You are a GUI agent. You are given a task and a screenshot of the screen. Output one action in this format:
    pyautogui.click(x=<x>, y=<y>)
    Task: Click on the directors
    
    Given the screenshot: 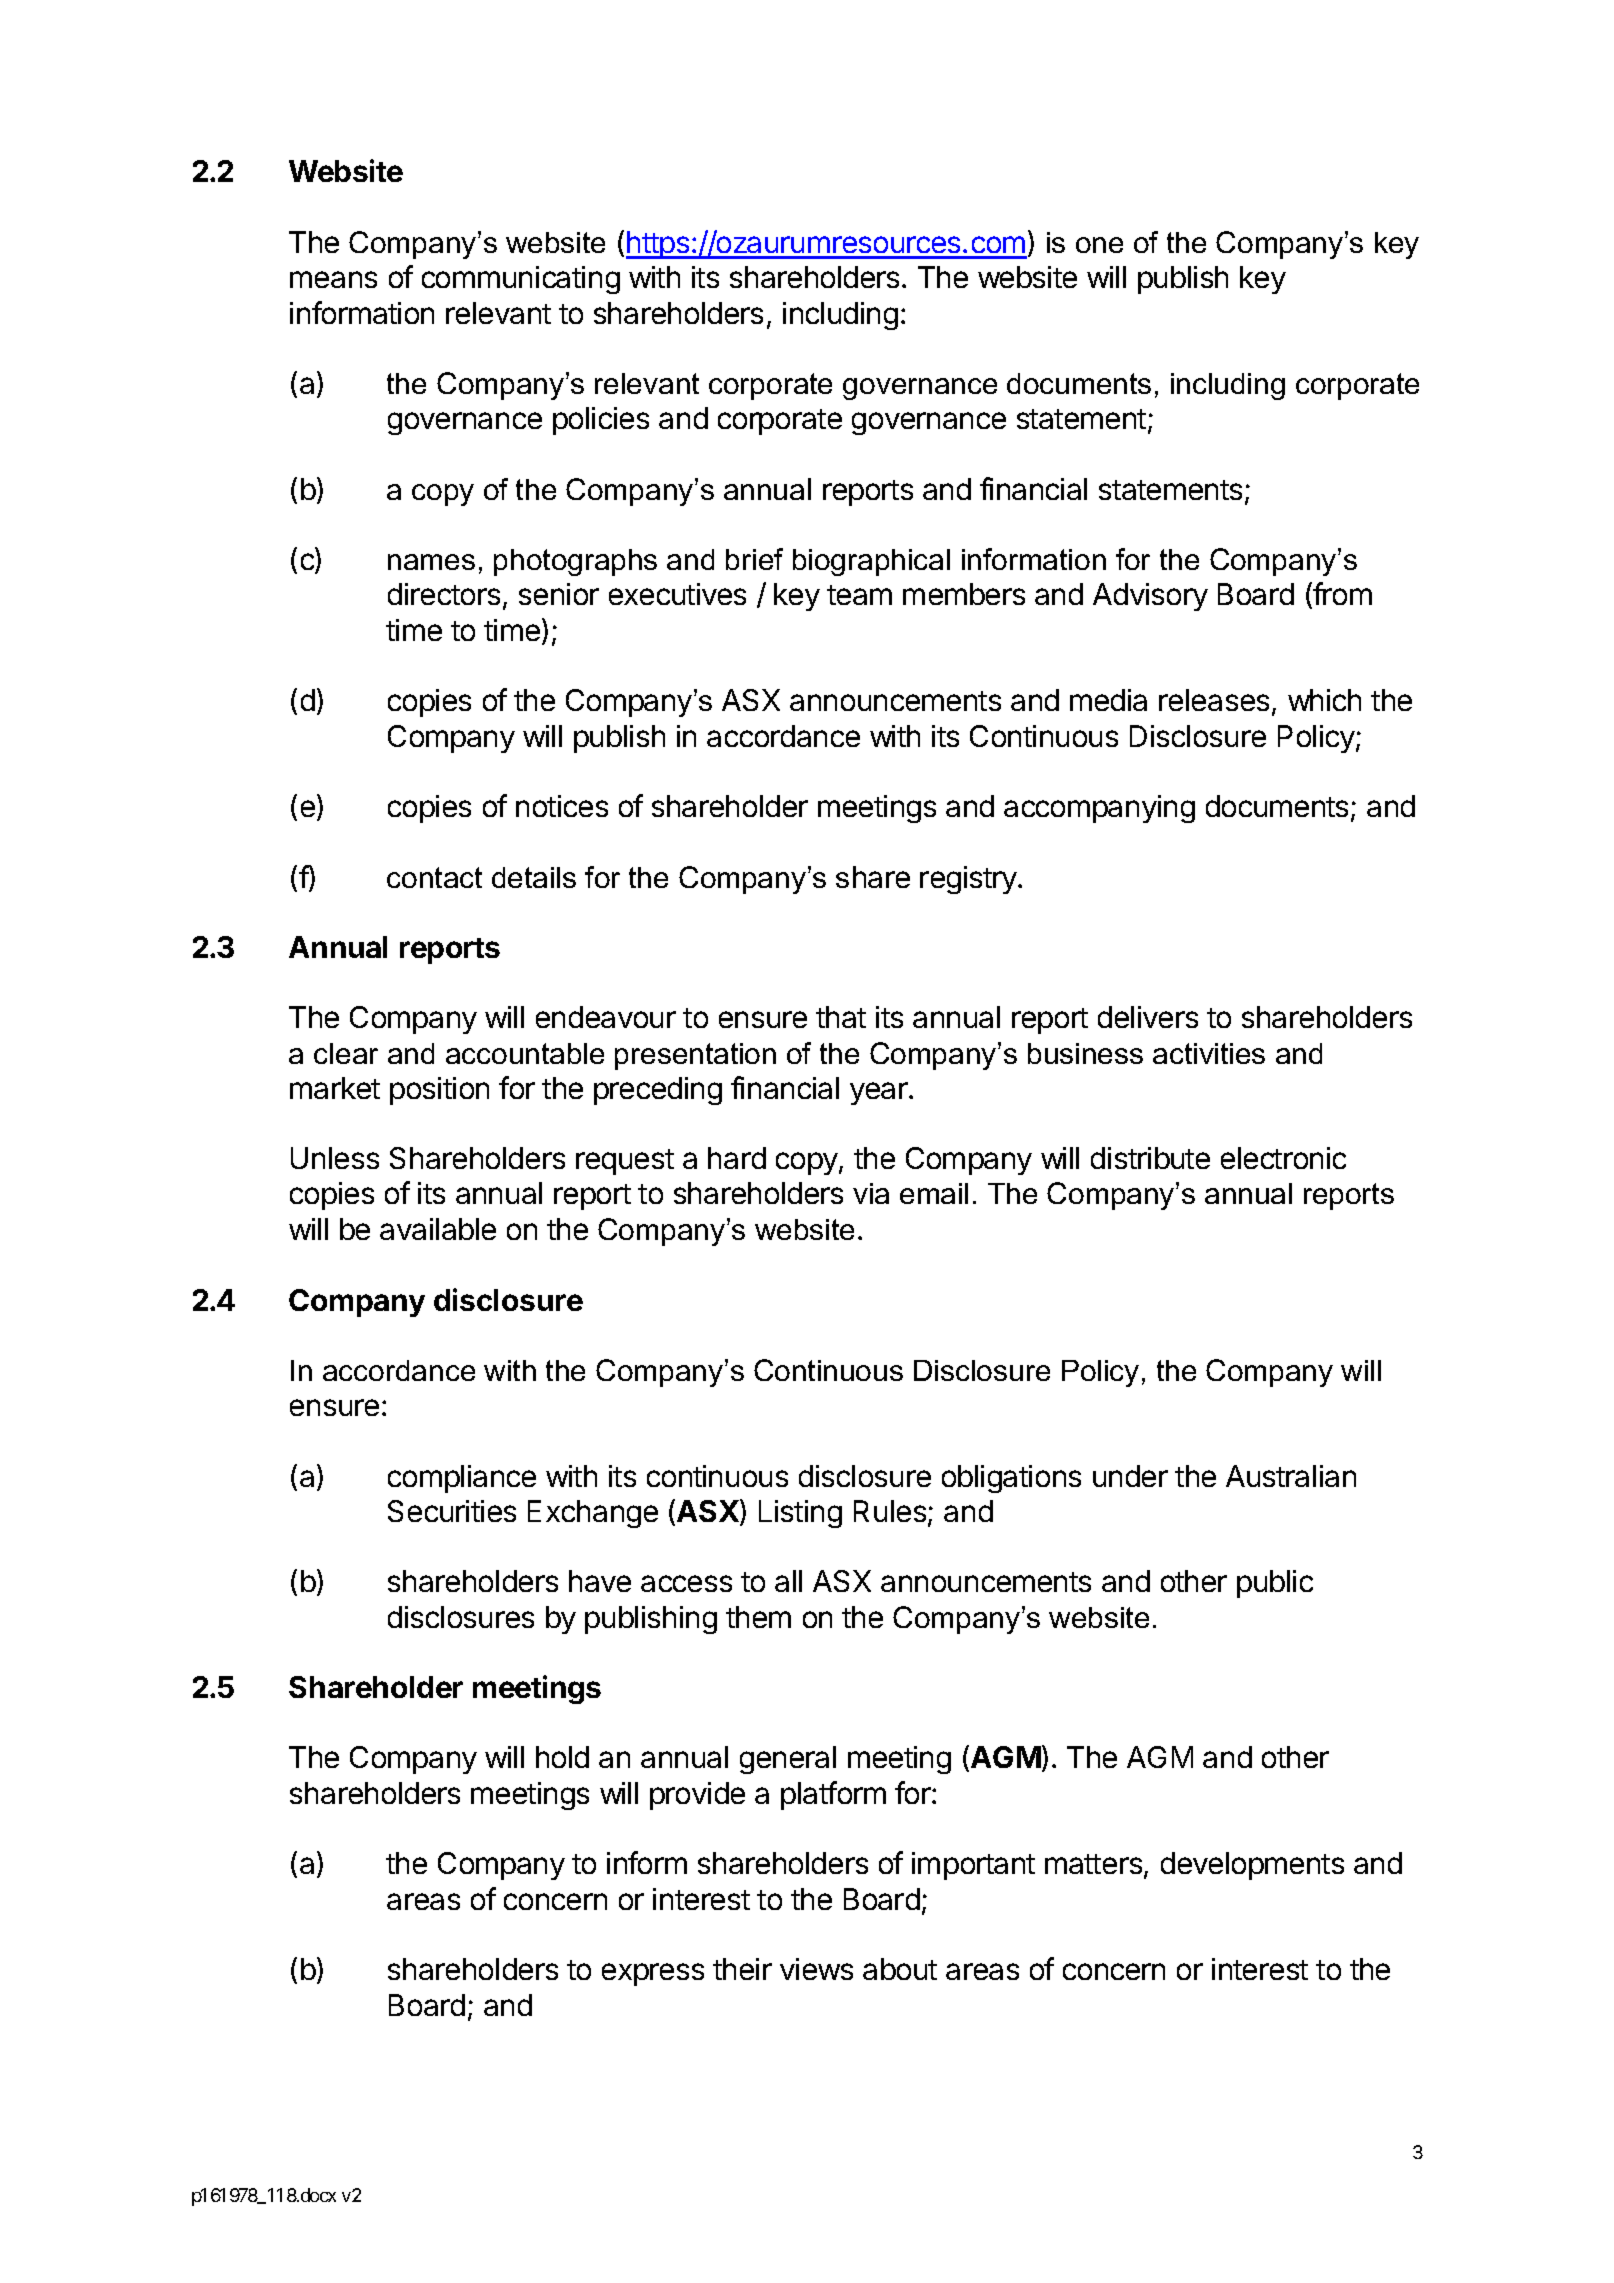 What is the action you would take?
    pyautogui.click(x=444, y=594)
